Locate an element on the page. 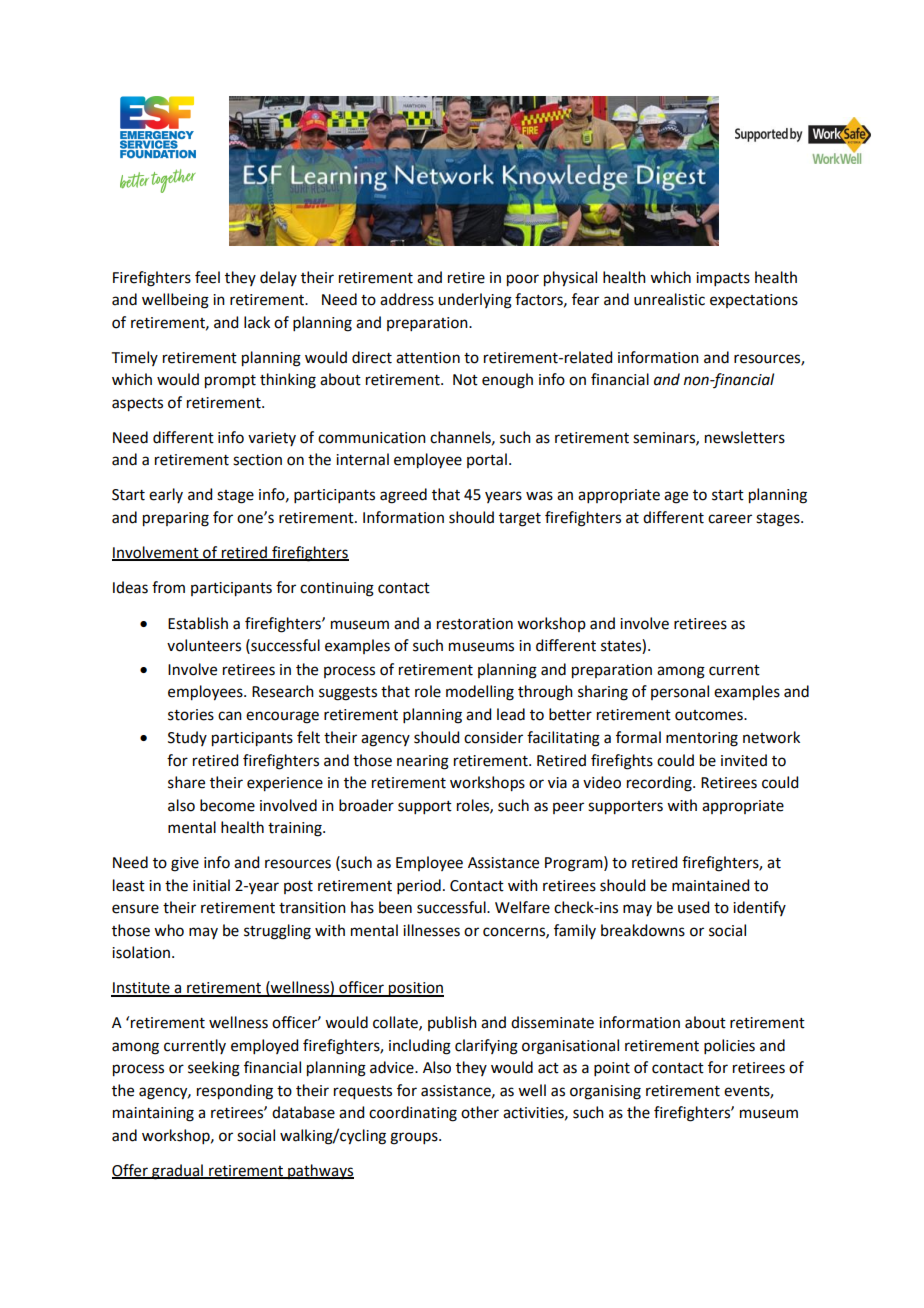 Image resolution: width=924 pixels, height=1308 pixels. underlying is located at coordinates (475, 301).
